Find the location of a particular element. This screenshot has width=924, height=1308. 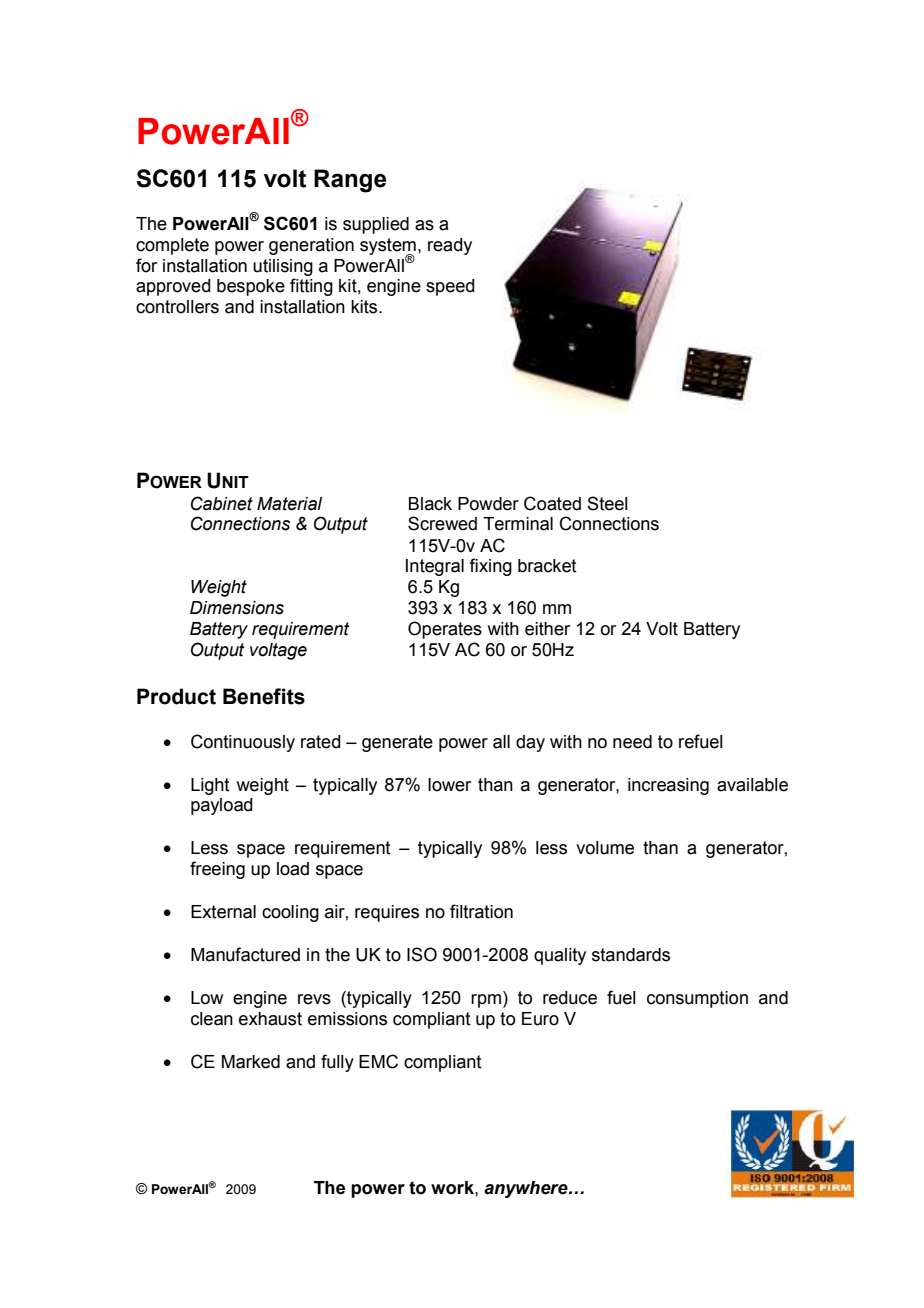

speed is located at coordinates (450, 287).
